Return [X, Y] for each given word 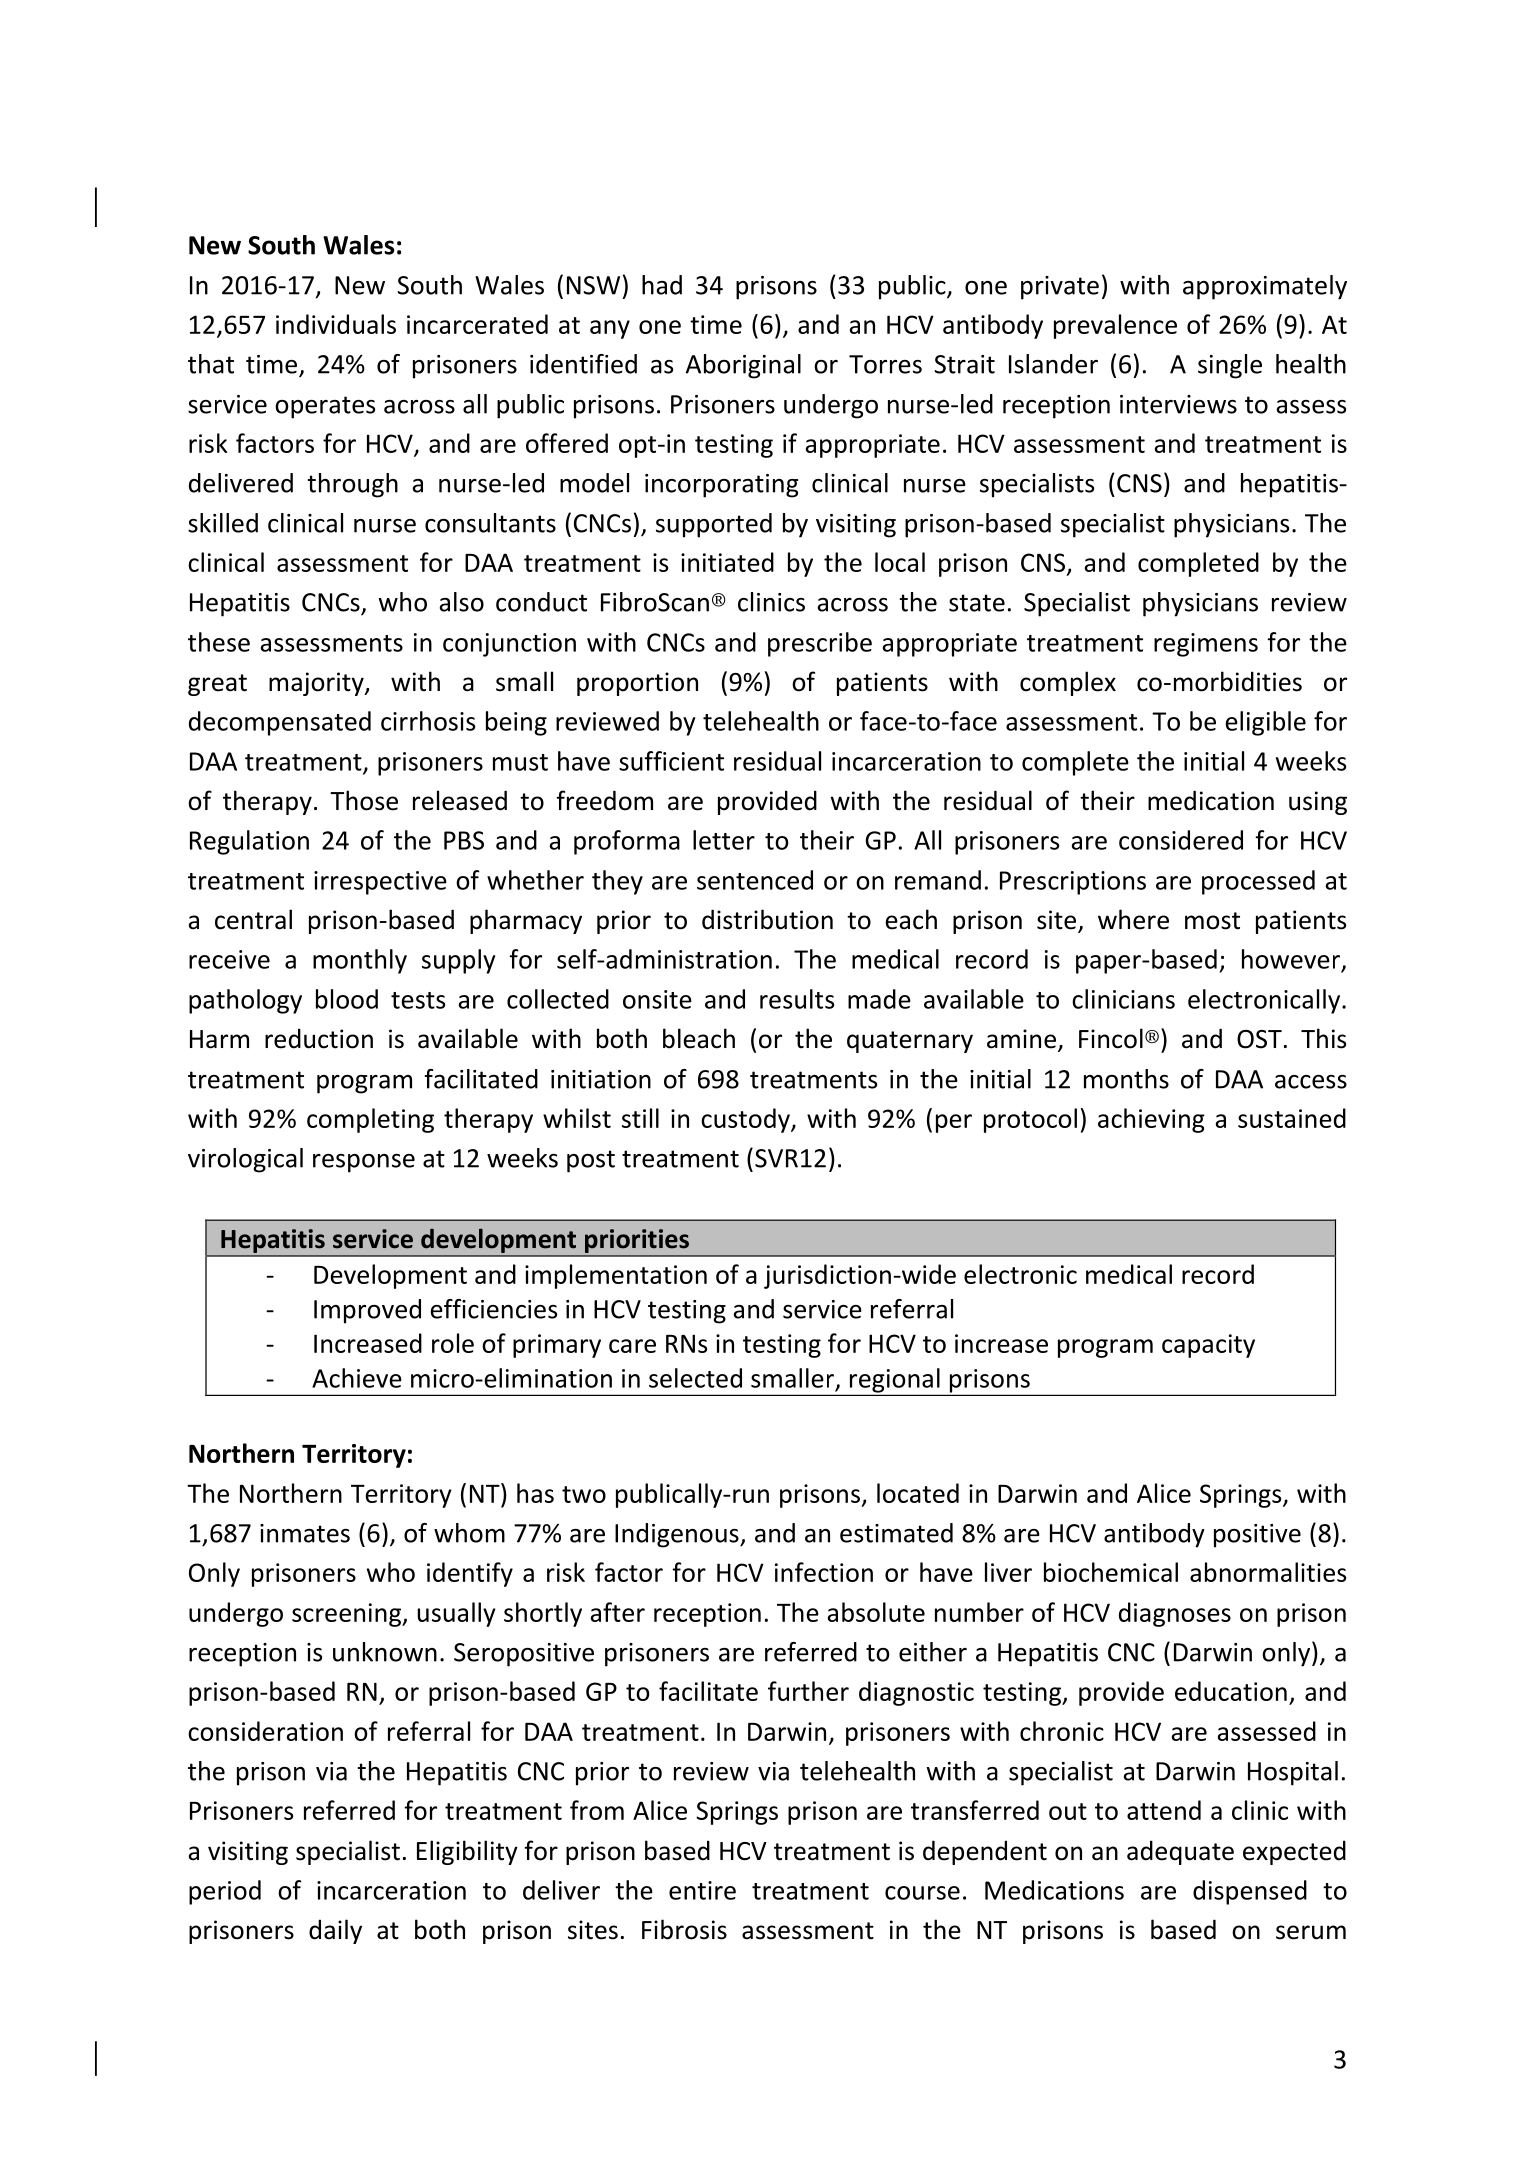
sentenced [755, 880]
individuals [336, 324]
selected [695, 1378]
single [1230, 366]
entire [702, 1890]
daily [335, 1931]
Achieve [357, 1378]
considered [1181, 840]
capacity [1208, 1346]
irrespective [380, 883]
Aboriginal [743, 366]
